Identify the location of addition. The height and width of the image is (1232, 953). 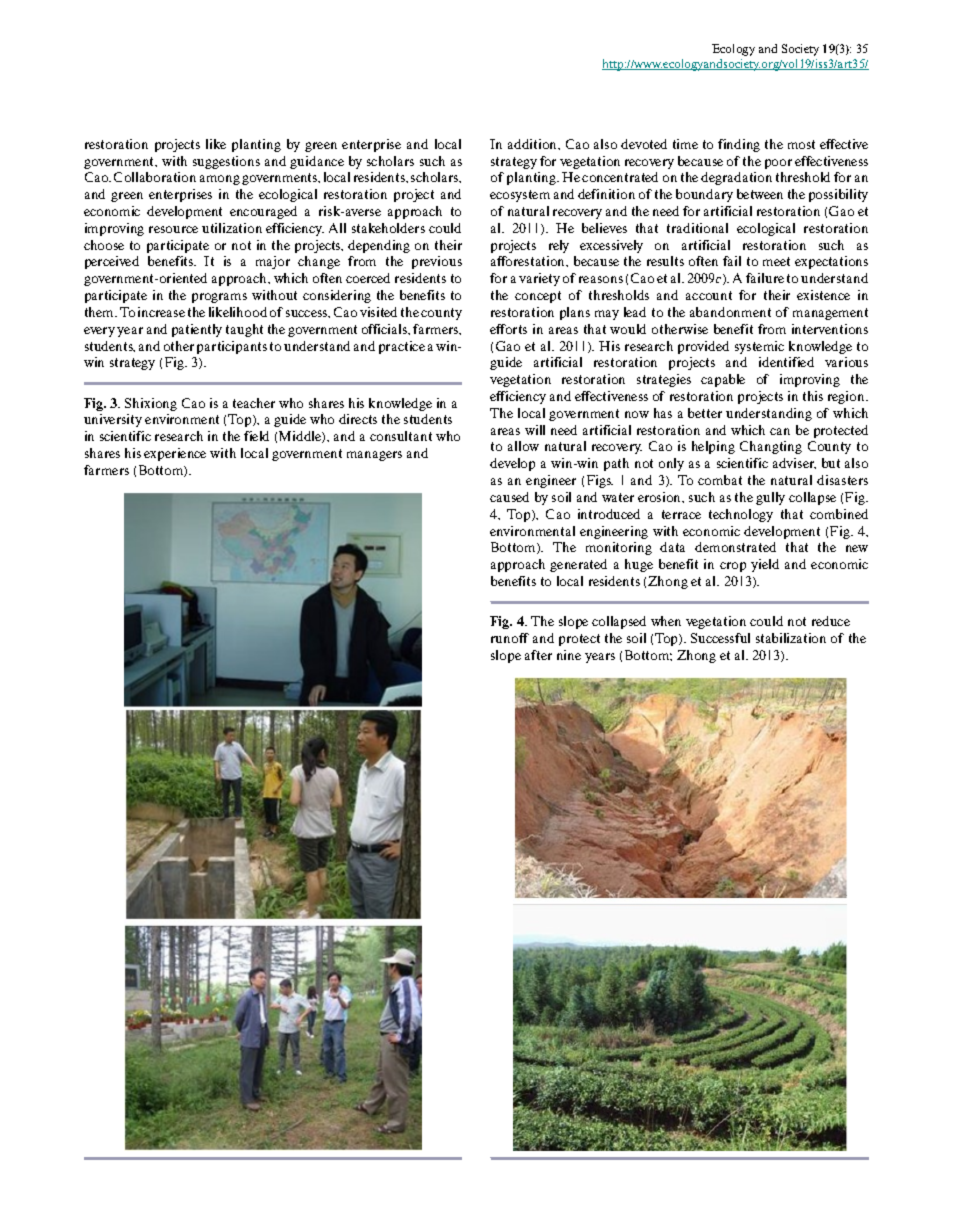
(534, 144).
